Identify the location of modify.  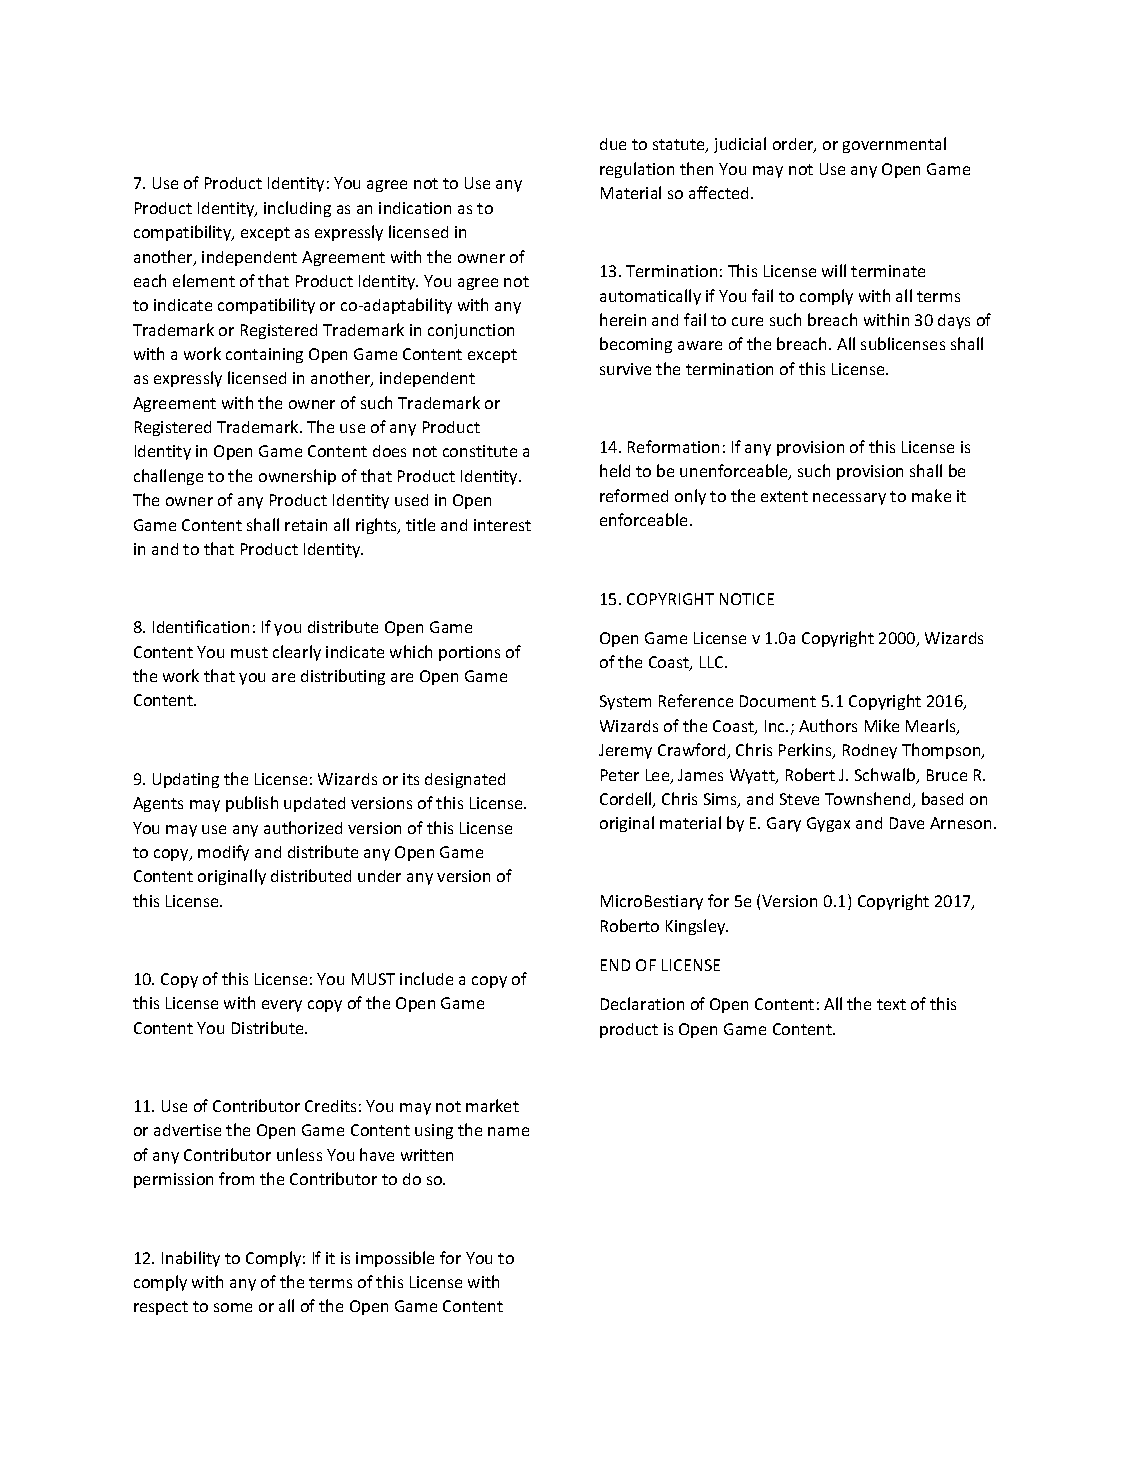
(223, 853).
